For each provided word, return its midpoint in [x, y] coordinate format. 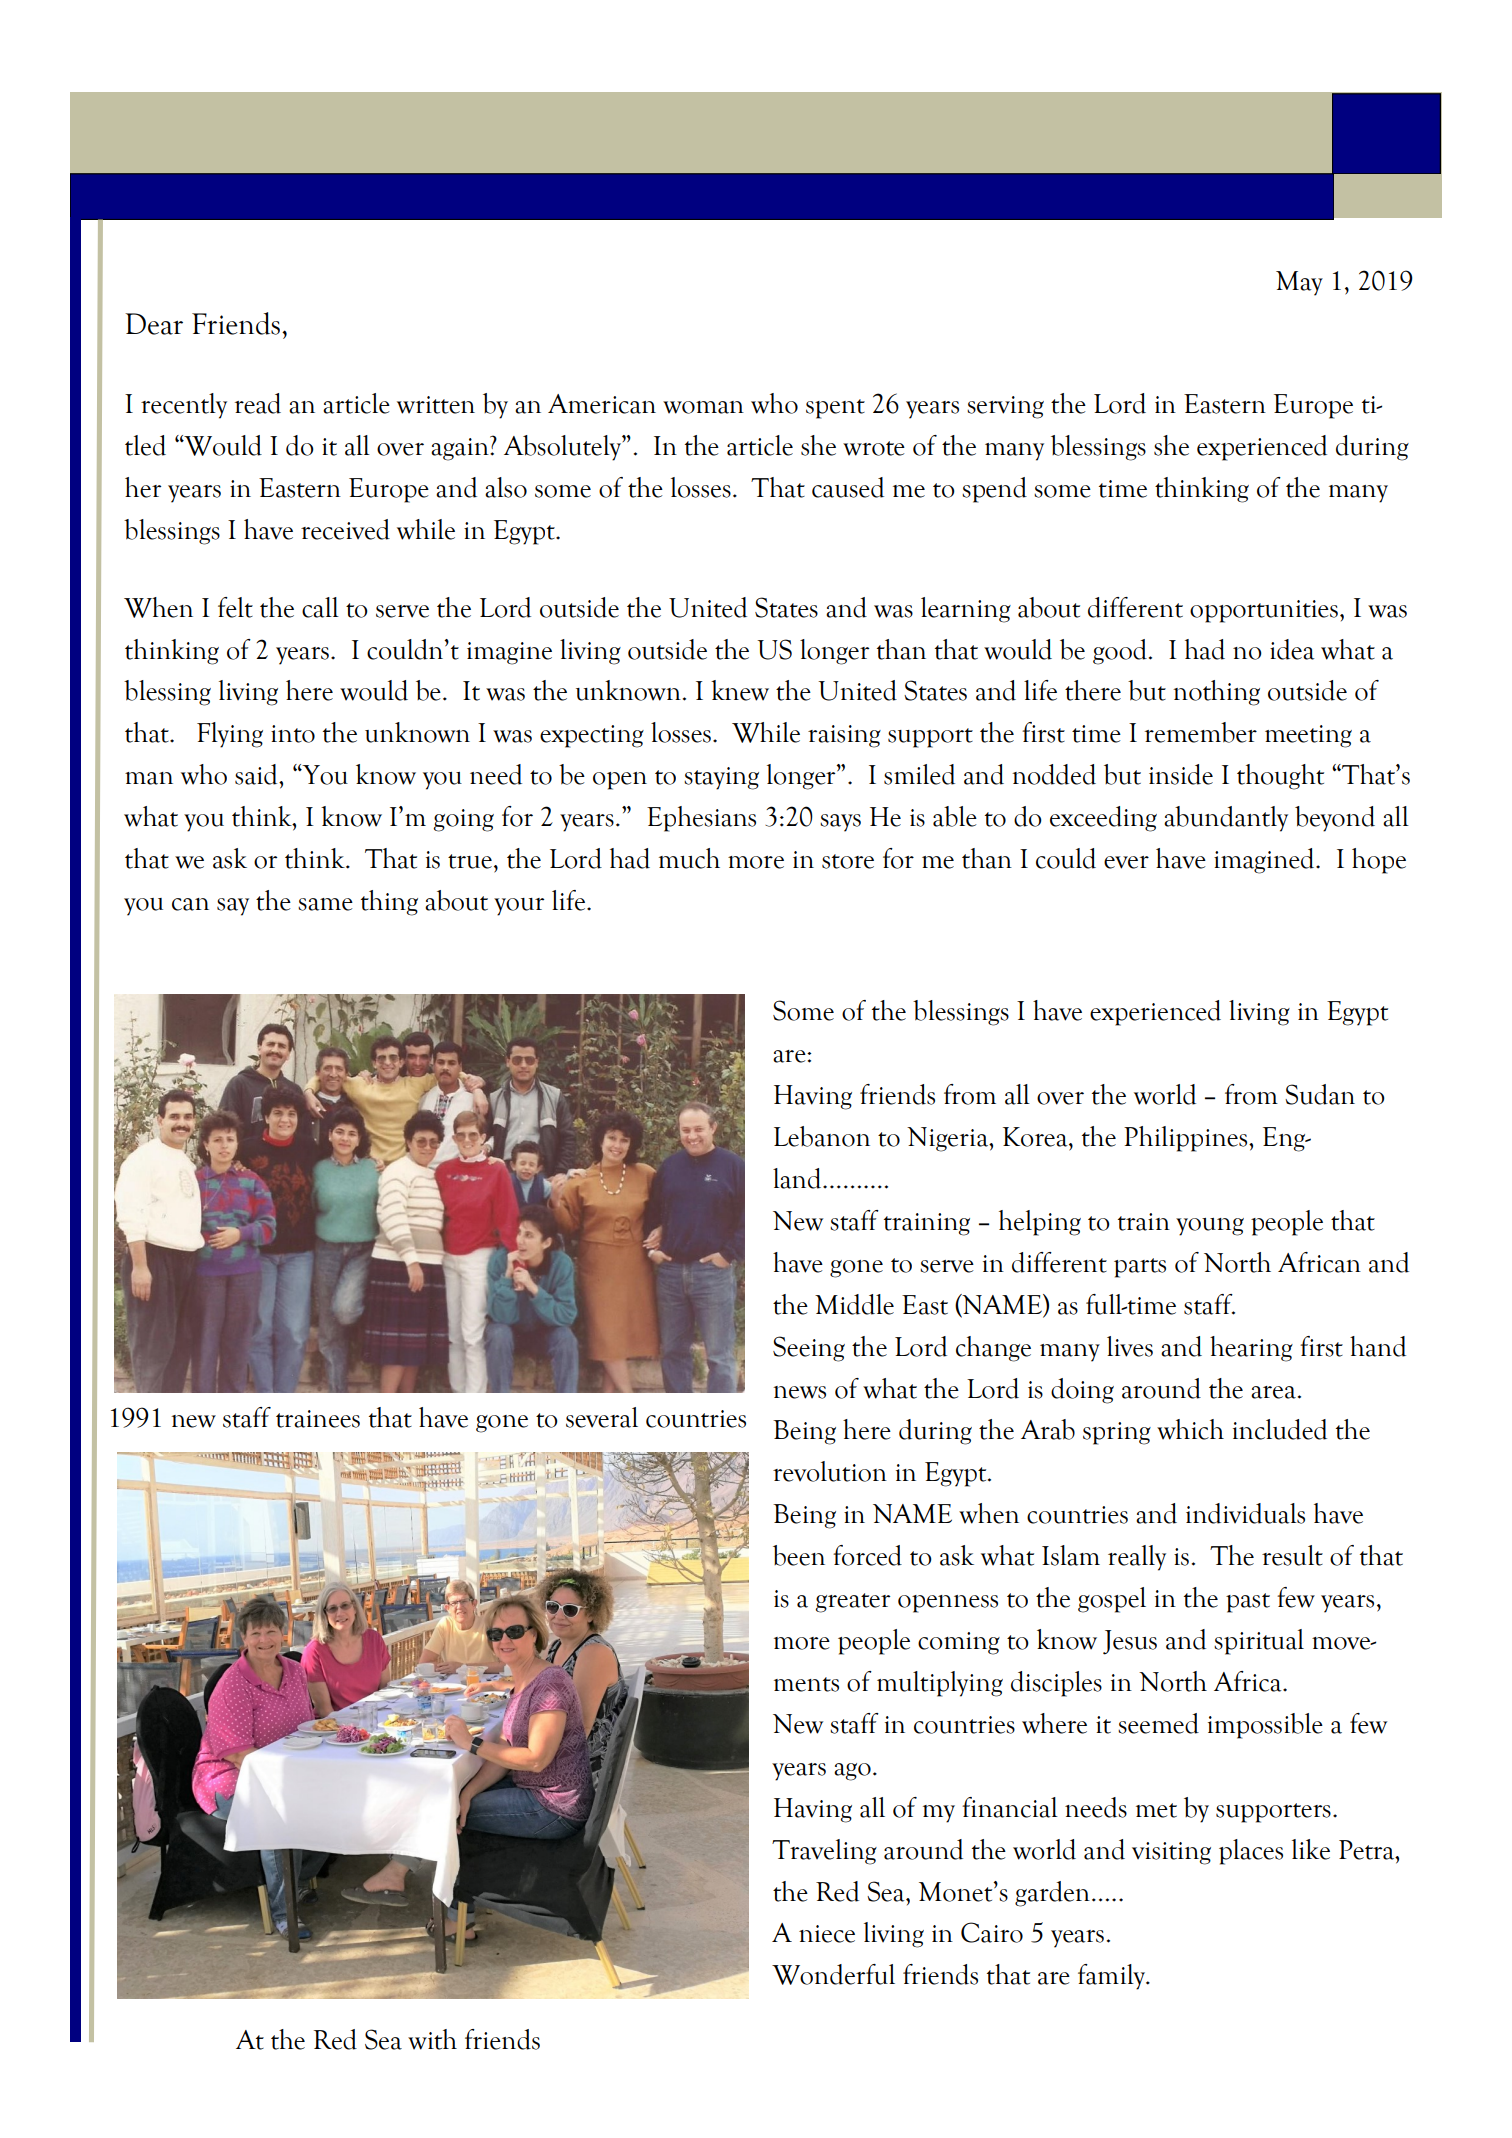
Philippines [1185, 1139]
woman [703, 407]
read [258, 403]
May [1299, 283]
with [432, 2039]
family [1113, 1977]
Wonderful [833, 1974]
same [325, 904]
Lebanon [822, 1136]
